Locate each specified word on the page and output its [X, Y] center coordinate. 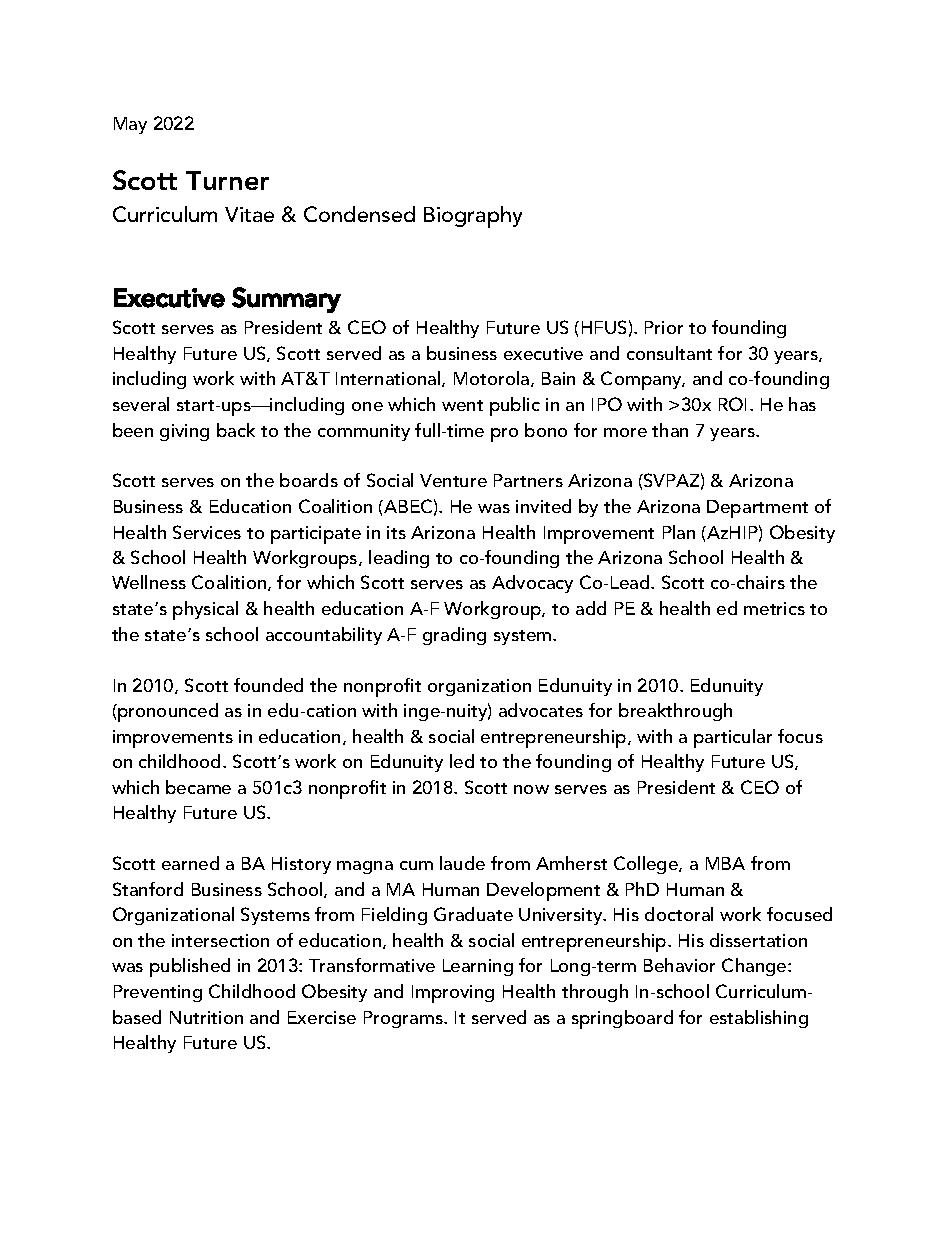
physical [205, 610]
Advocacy [532, 584]
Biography [473, 217]
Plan [679, 532]
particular [733, 738]
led [462, 761]
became [198, 787]
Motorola [493, 379]
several [141, 404]
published [190, 967]
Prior [664, 327]
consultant [669, 353]
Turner [227, 180]
